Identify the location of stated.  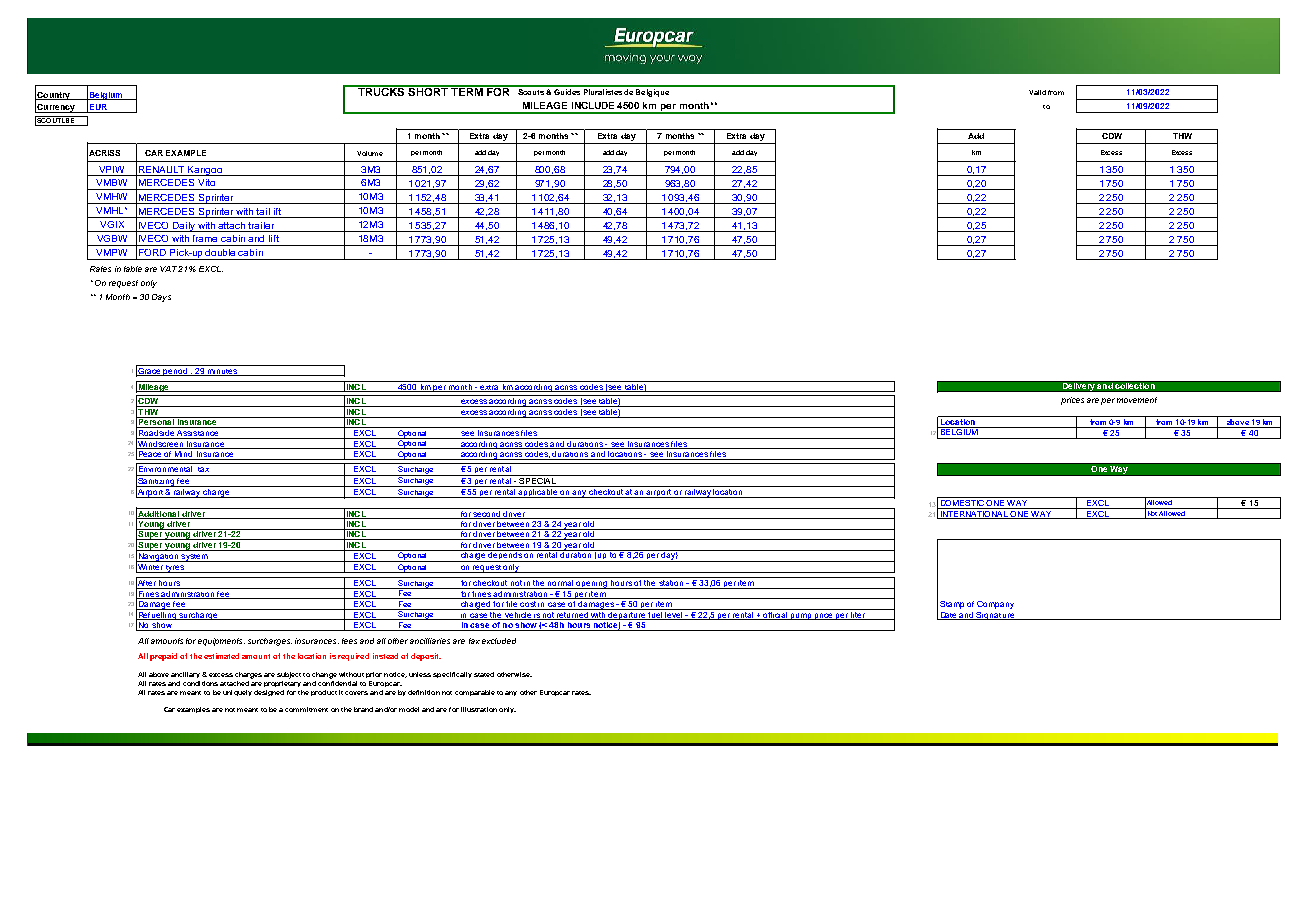
(484, 674).
